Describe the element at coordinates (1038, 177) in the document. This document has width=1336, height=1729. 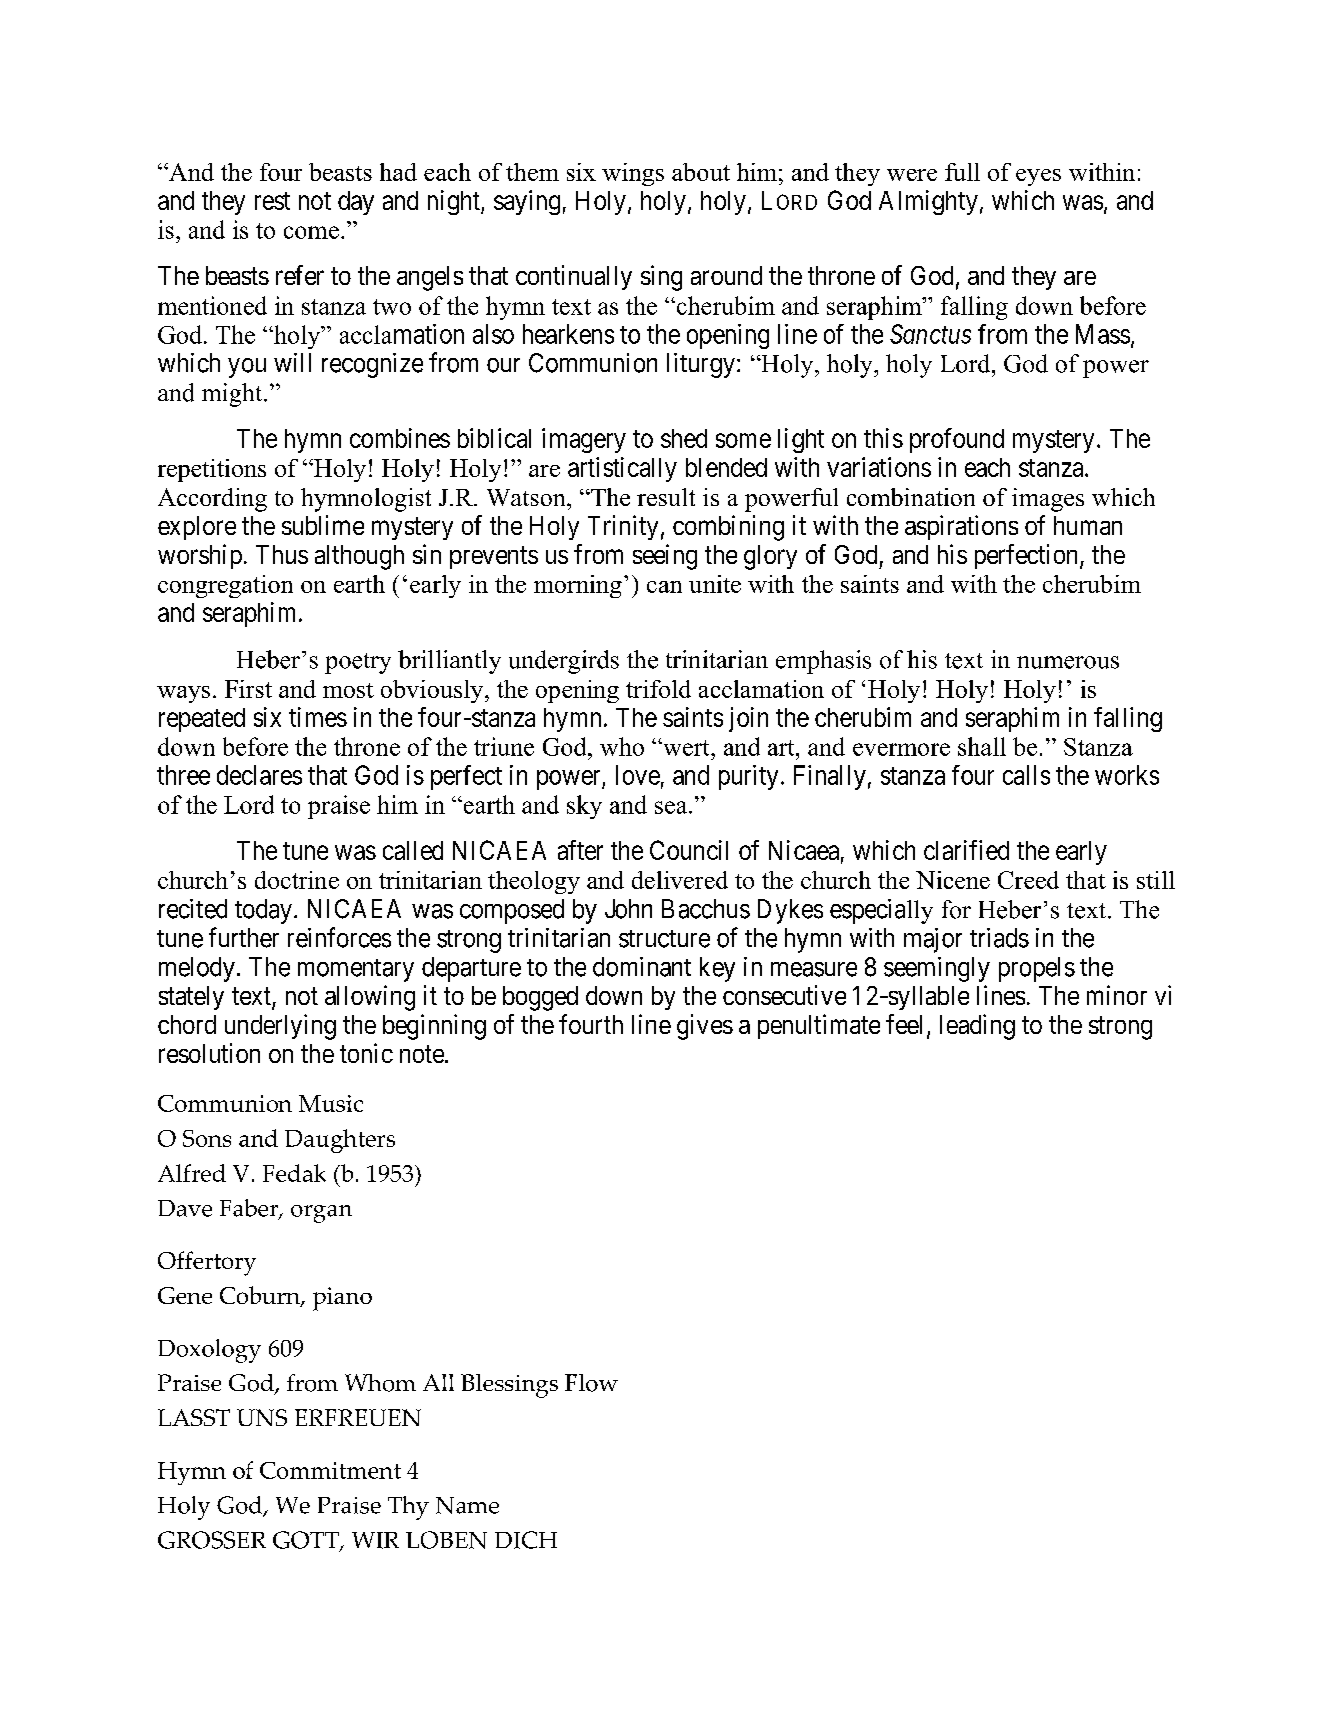
I see `eyes` at that location.
